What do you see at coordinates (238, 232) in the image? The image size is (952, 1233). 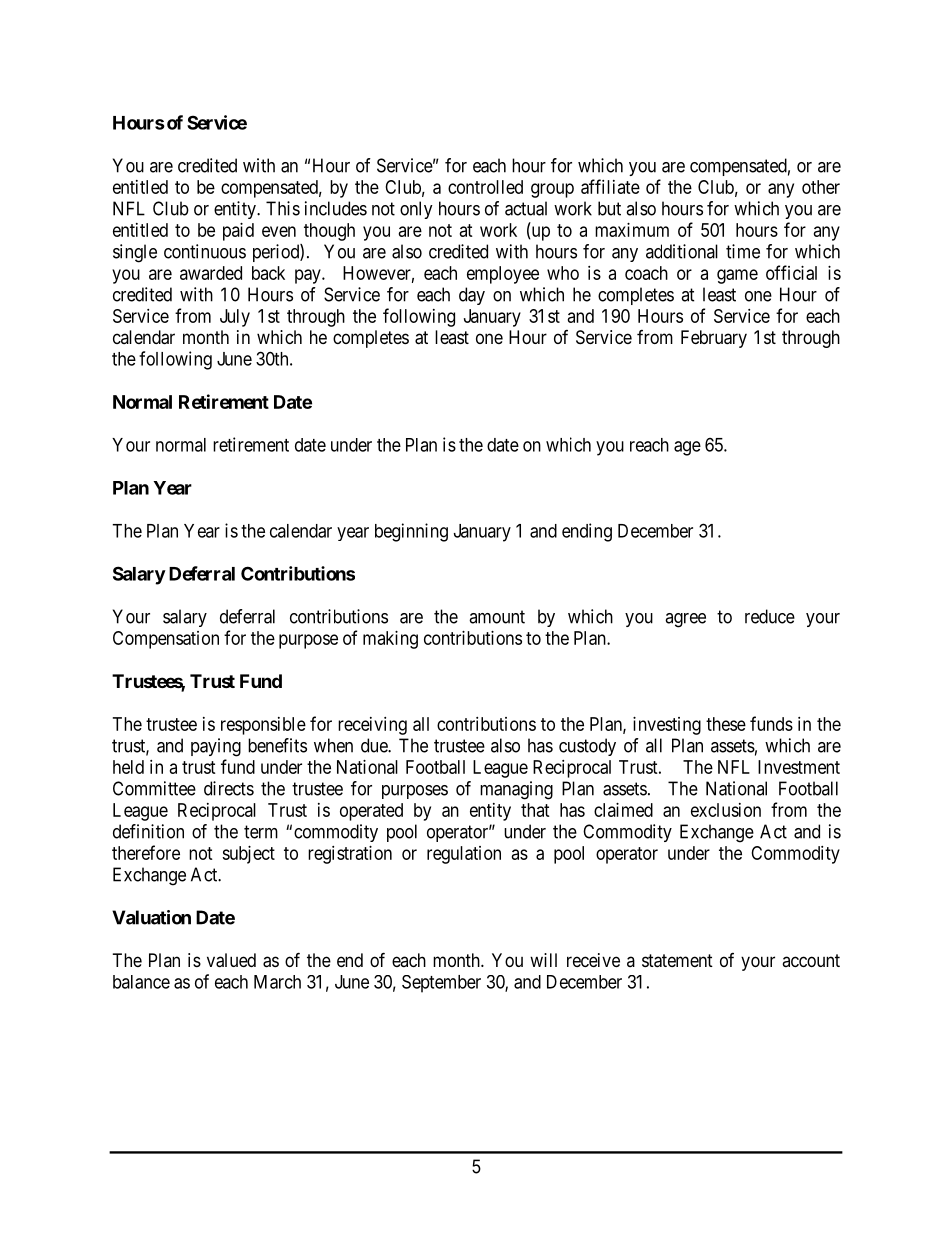 I see `paid` at bounding box center [238, 232].
